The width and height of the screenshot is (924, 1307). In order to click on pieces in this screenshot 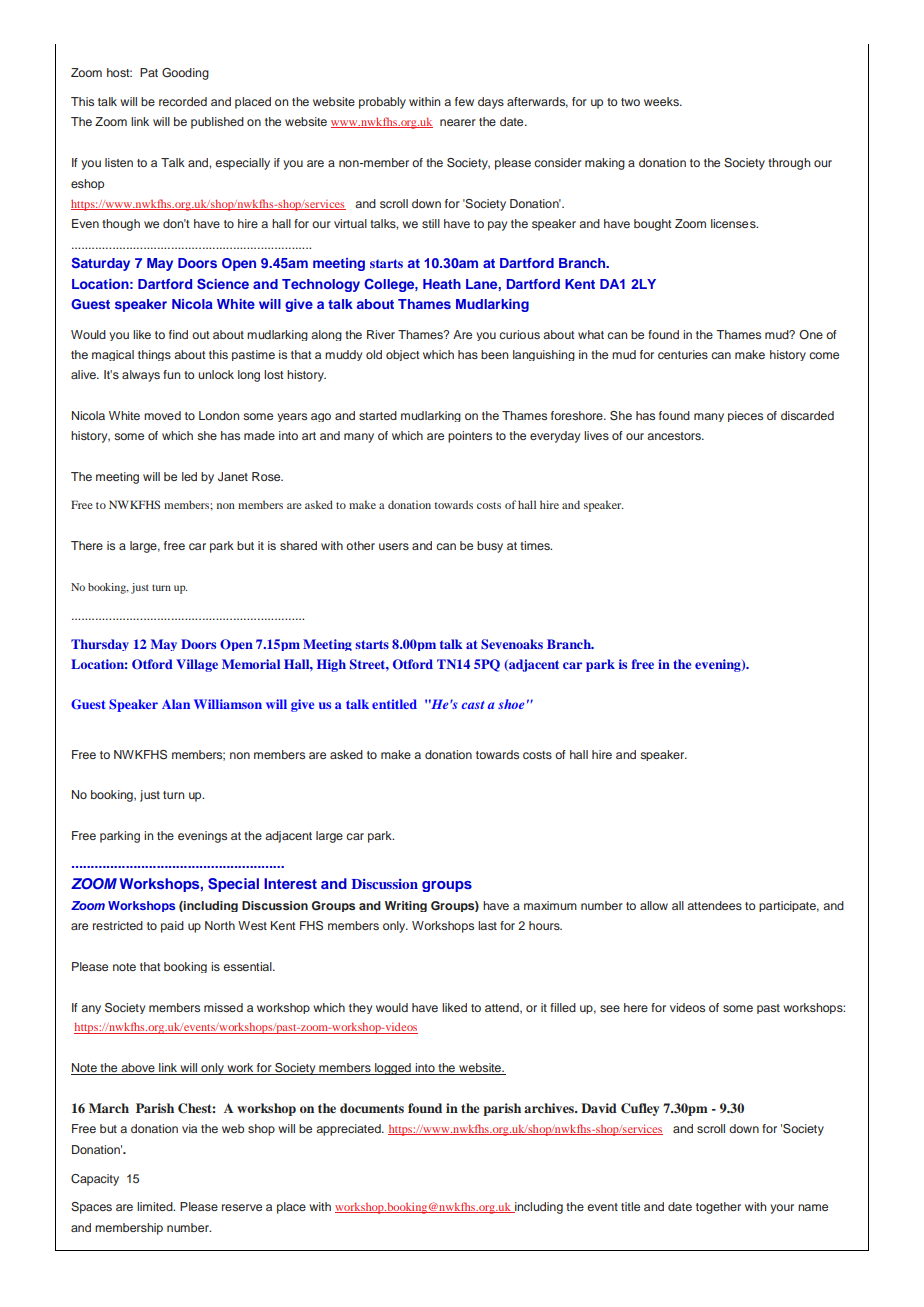, I will do `click(745, 416)`.
